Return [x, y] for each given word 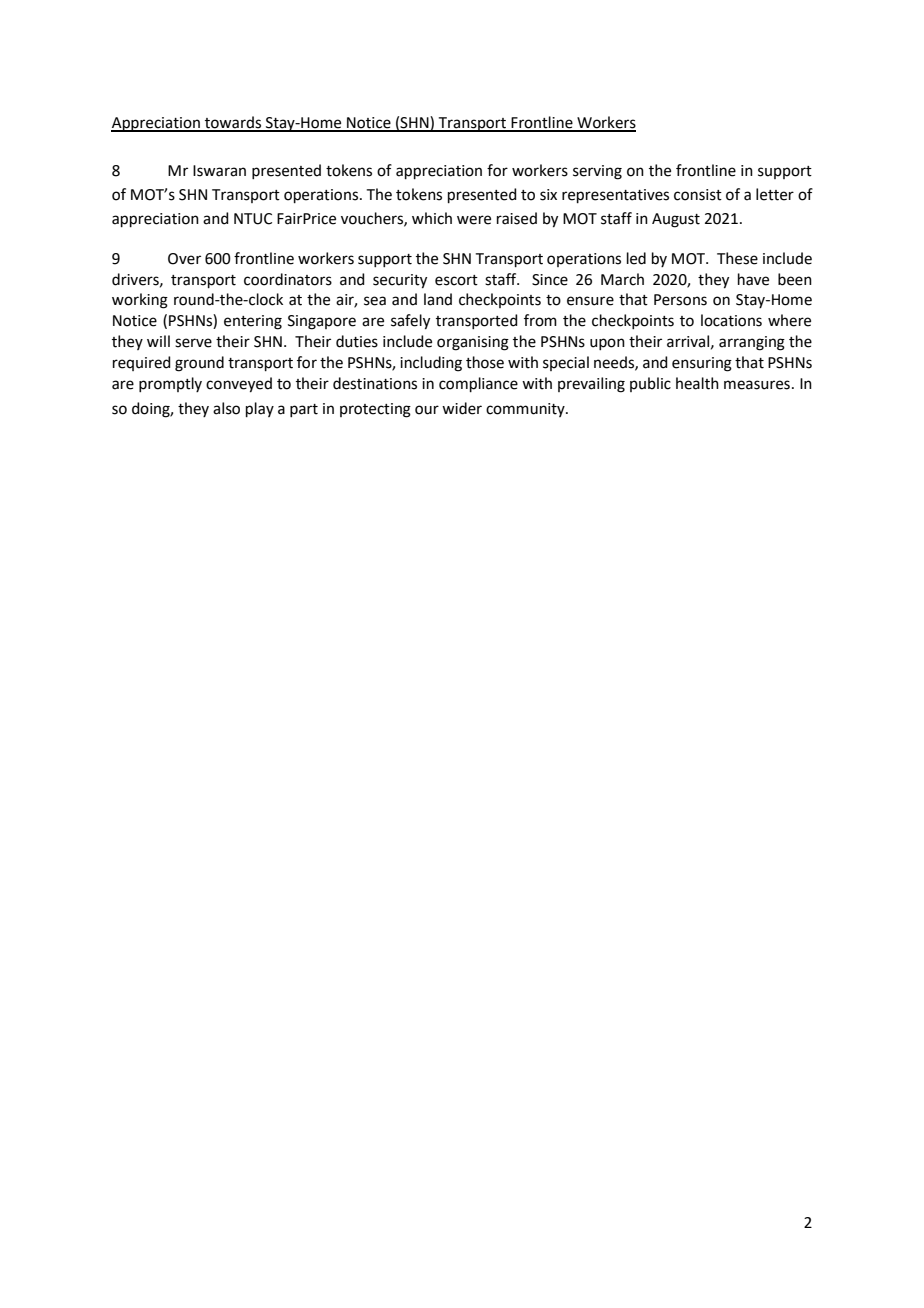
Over [184, 259]
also [226, 408]
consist [698, 195]
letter [775, 194]
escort [456, 280]
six [548, 195]
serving [597, 172]
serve [193, 343]
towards [233, 123]
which [432, 218]
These [737, 258]
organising [473, 343]
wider [462, 408]
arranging [752, 343]
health [697, 383]
